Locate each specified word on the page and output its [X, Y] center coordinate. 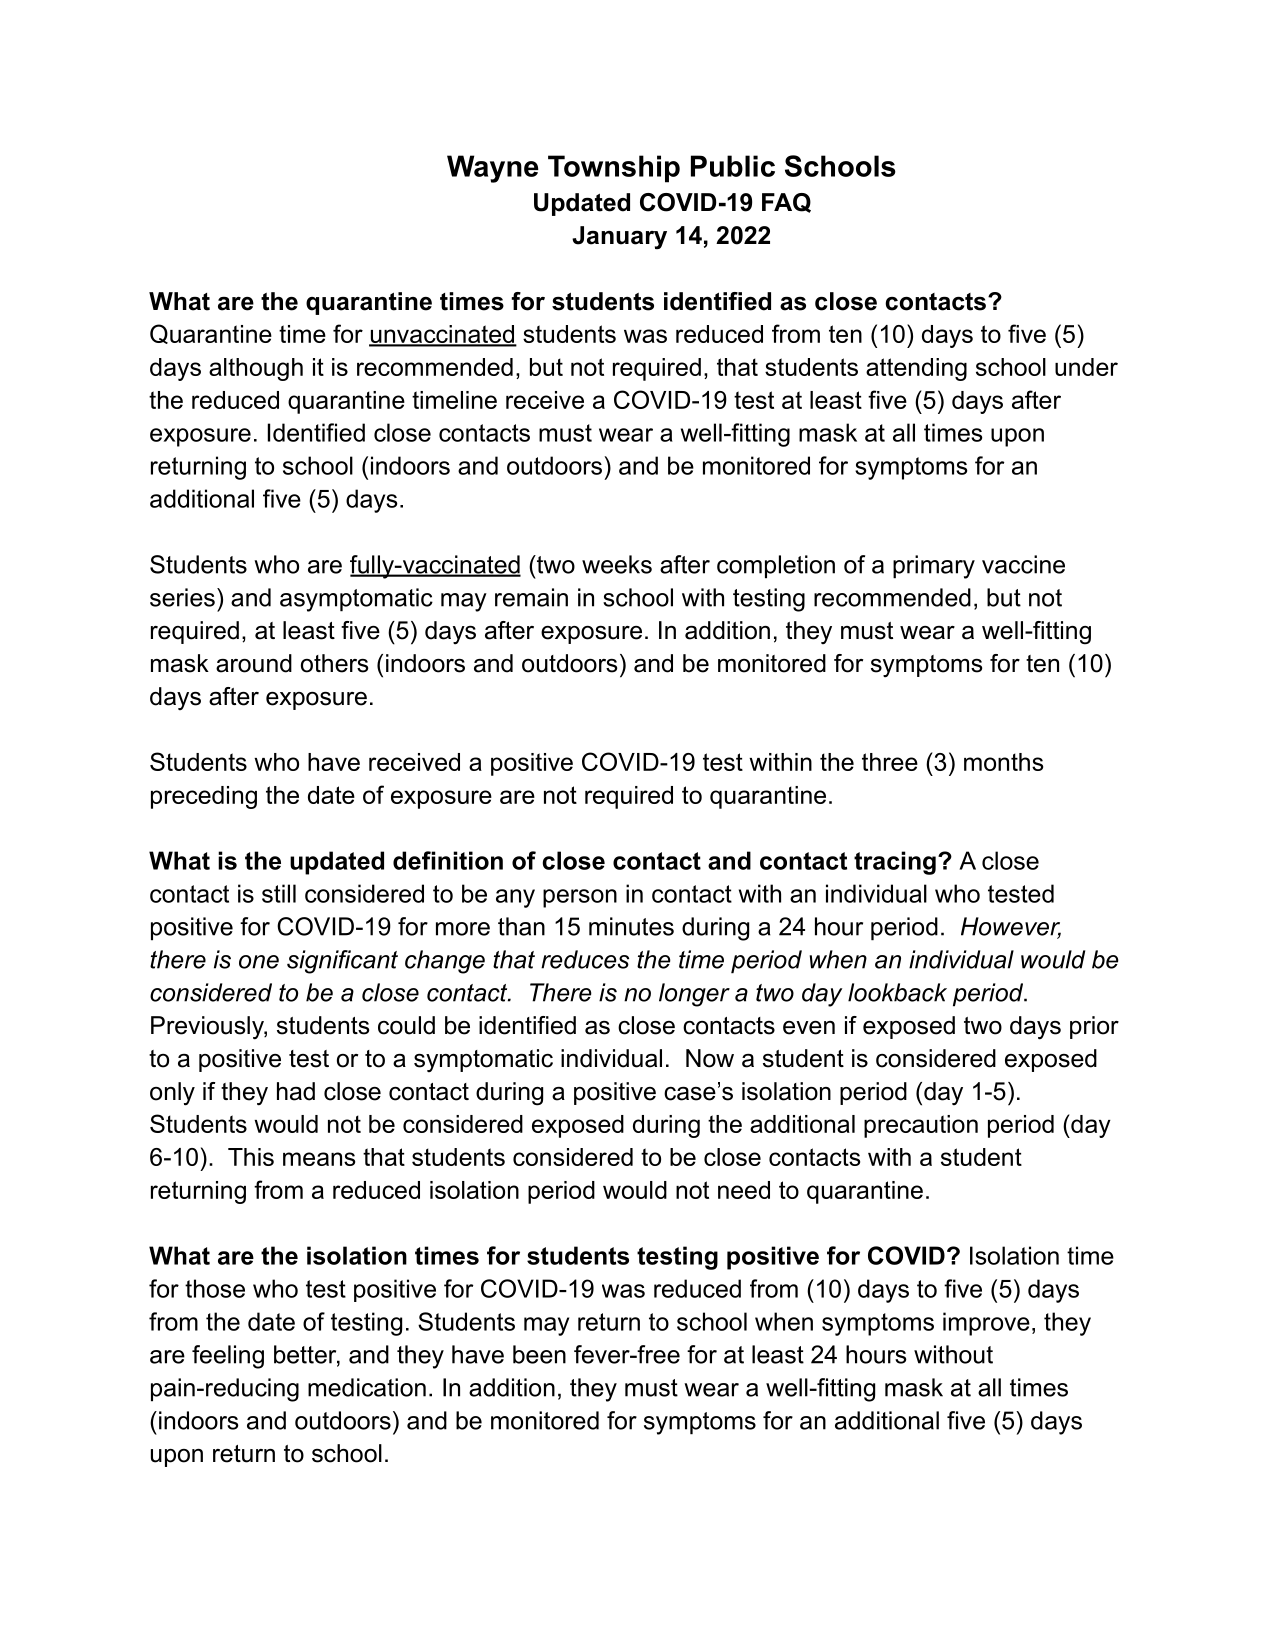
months [1003, 762]
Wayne [493, 169]
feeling [228, 1357]
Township [614, 169]
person [580, 898]
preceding [204, 797]
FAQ [786, 203]
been [539, 1354]
